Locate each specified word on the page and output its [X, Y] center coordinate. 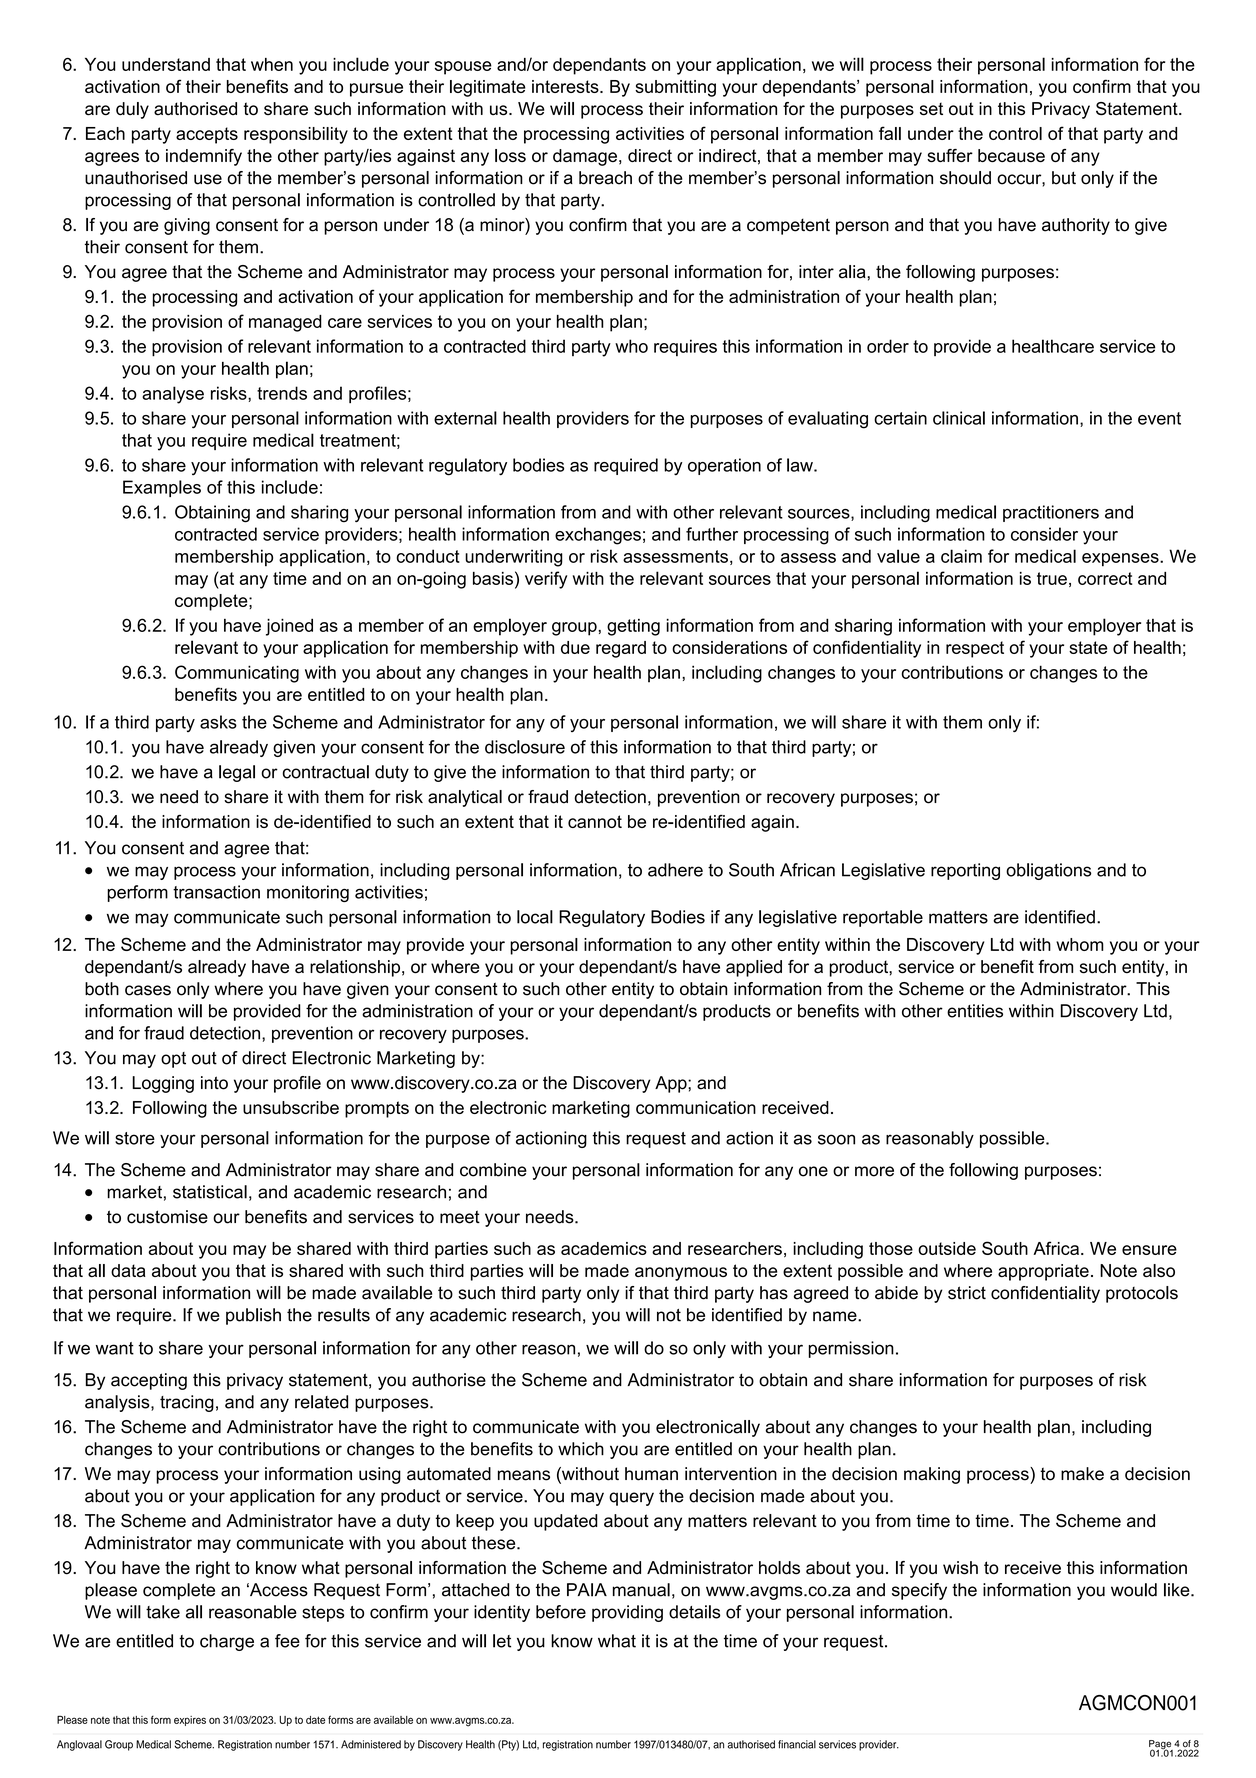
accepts [207, 135]
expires [190, 1721]
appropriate [1043, 1272]
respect [975, 649]
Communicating [237, 674]
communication [696, 1107]
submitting [675, 88]
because [1011, 155]
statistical [210, 1192]
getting [633, 627]
